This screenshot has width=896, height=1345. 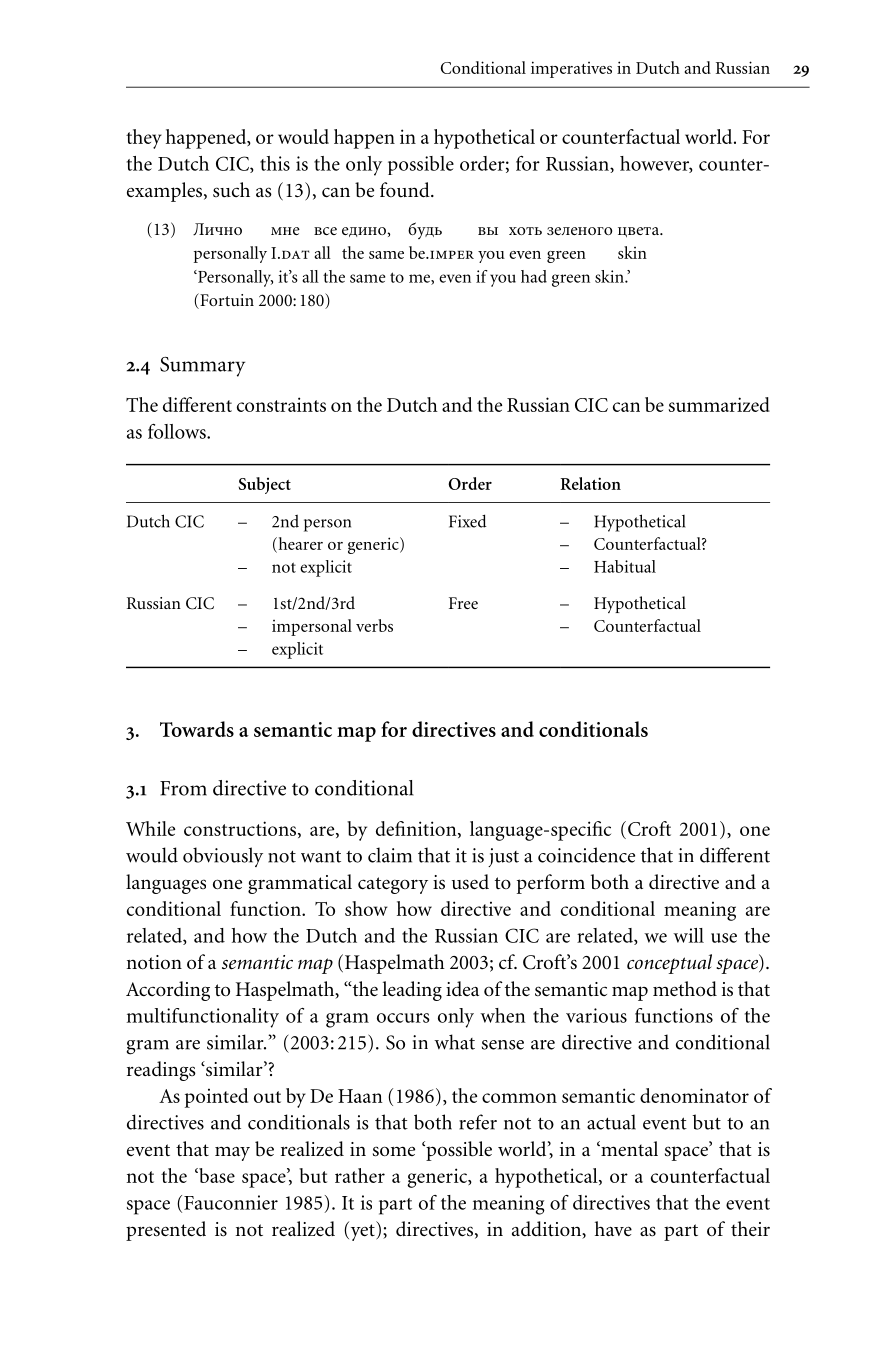 I want to click on have, so click(x=613, y=1229).
